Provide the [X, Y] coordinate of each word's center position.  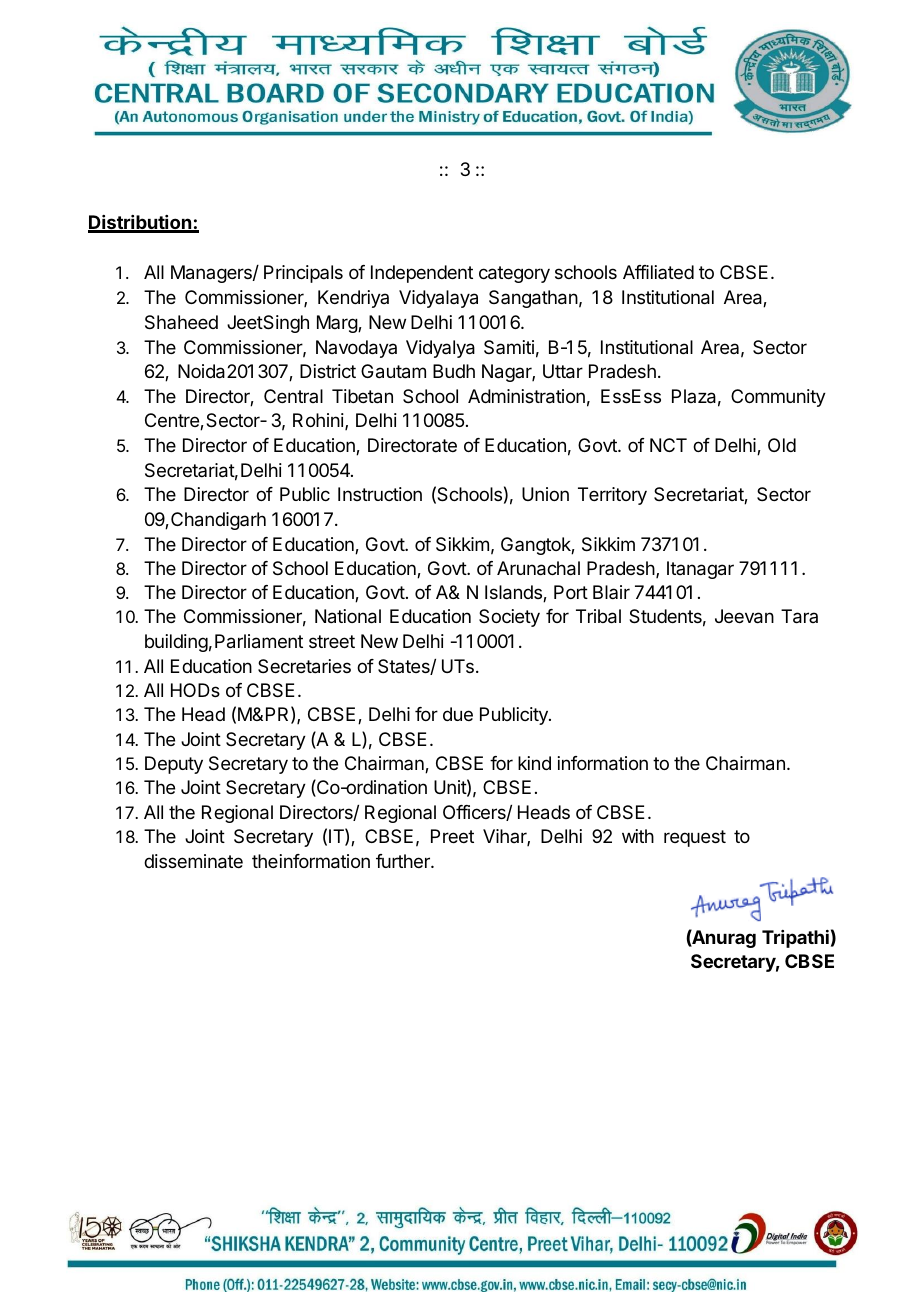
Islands [514, 593]
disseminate [193, 861]
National [348, 616]
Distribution [141, 223]
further [404, 861]
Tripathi [795, 939]
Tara [799, 616]
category [514, 274]
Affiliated [658, 272]
